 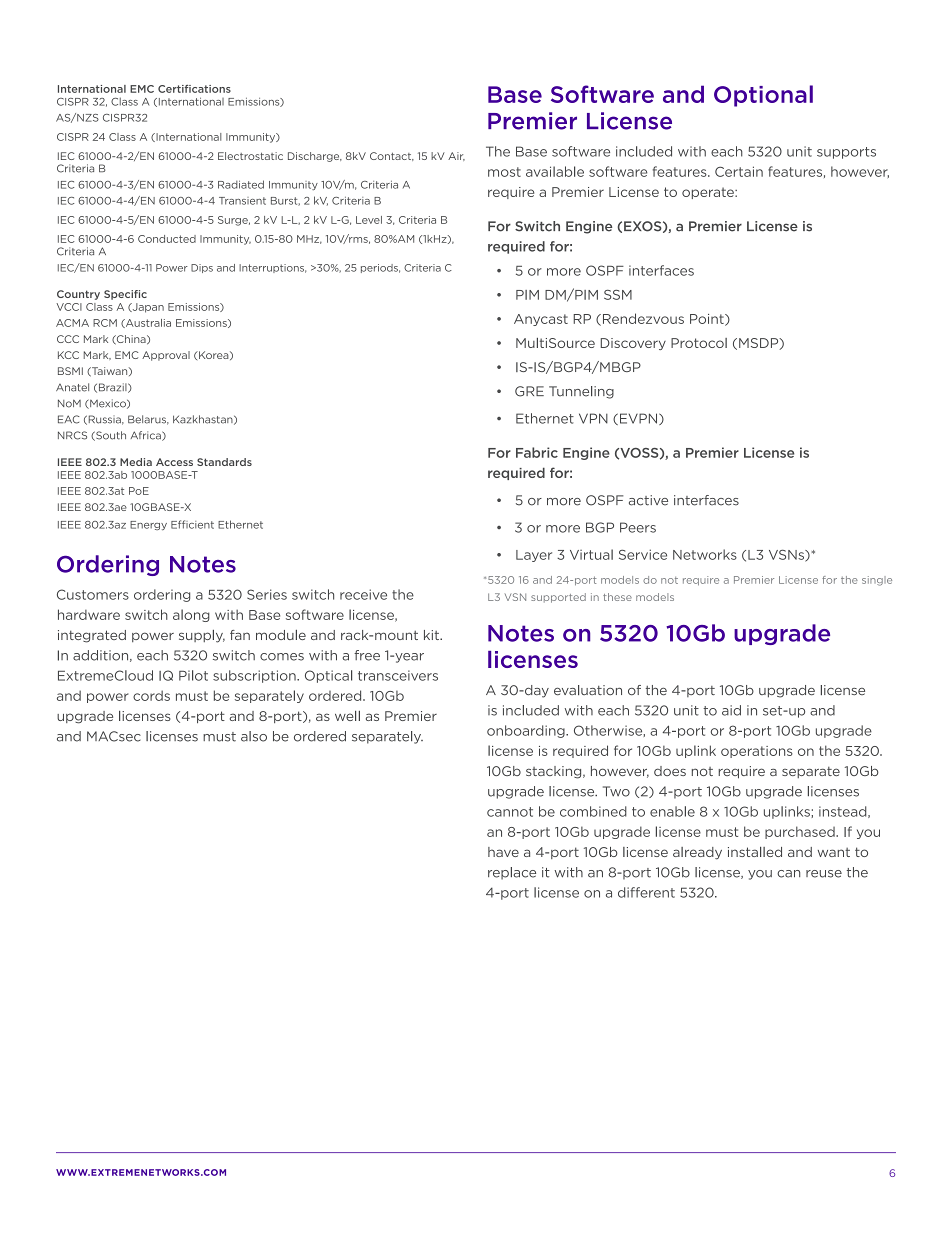 I want to click on Air, so click(x=456, y=156).
